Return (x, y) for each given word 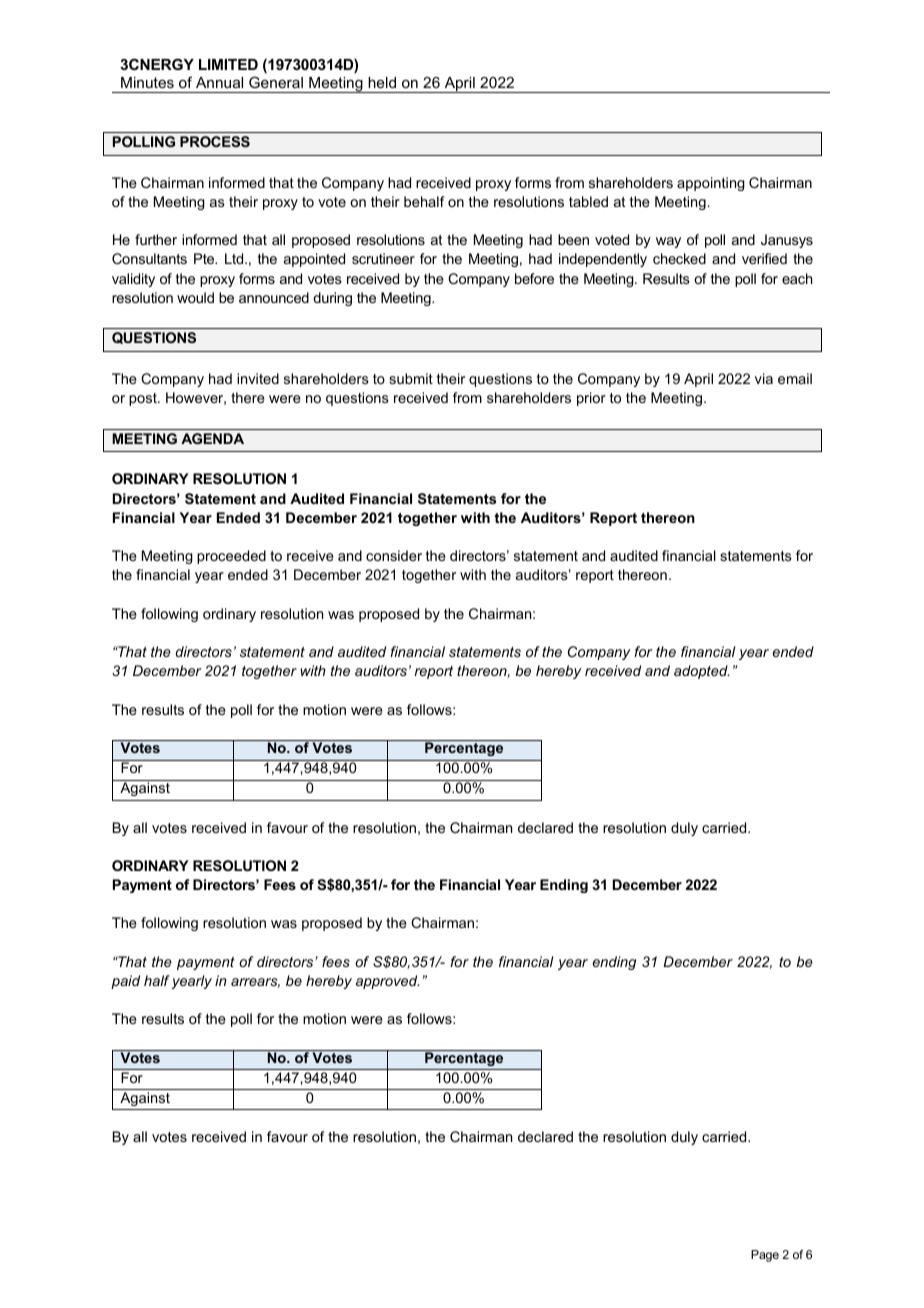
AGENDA (212, 438)
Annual (219, 82)
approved (387, 982)
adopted (701, 672)
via (764, 378)
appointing (711, 184)
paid (125, 982)
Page (765, 1256)
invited (258, 378)
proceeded (231, 557)
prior (591, 399)
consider (394, 555)
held (382, 82)
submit (411, 378)
